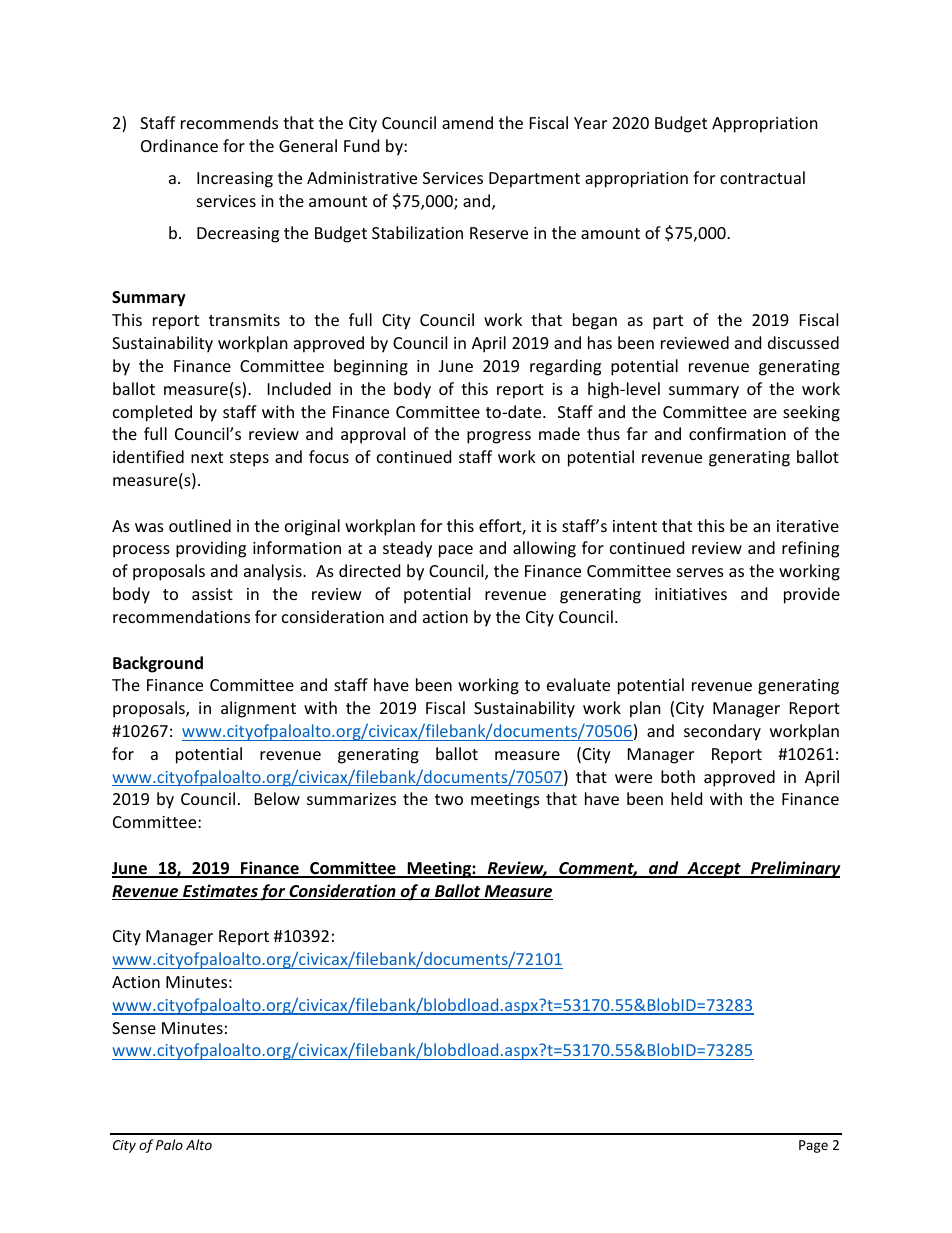 The height and width of the document is (1233, 952). I want to click on Ordinance, so click(179, 145).
